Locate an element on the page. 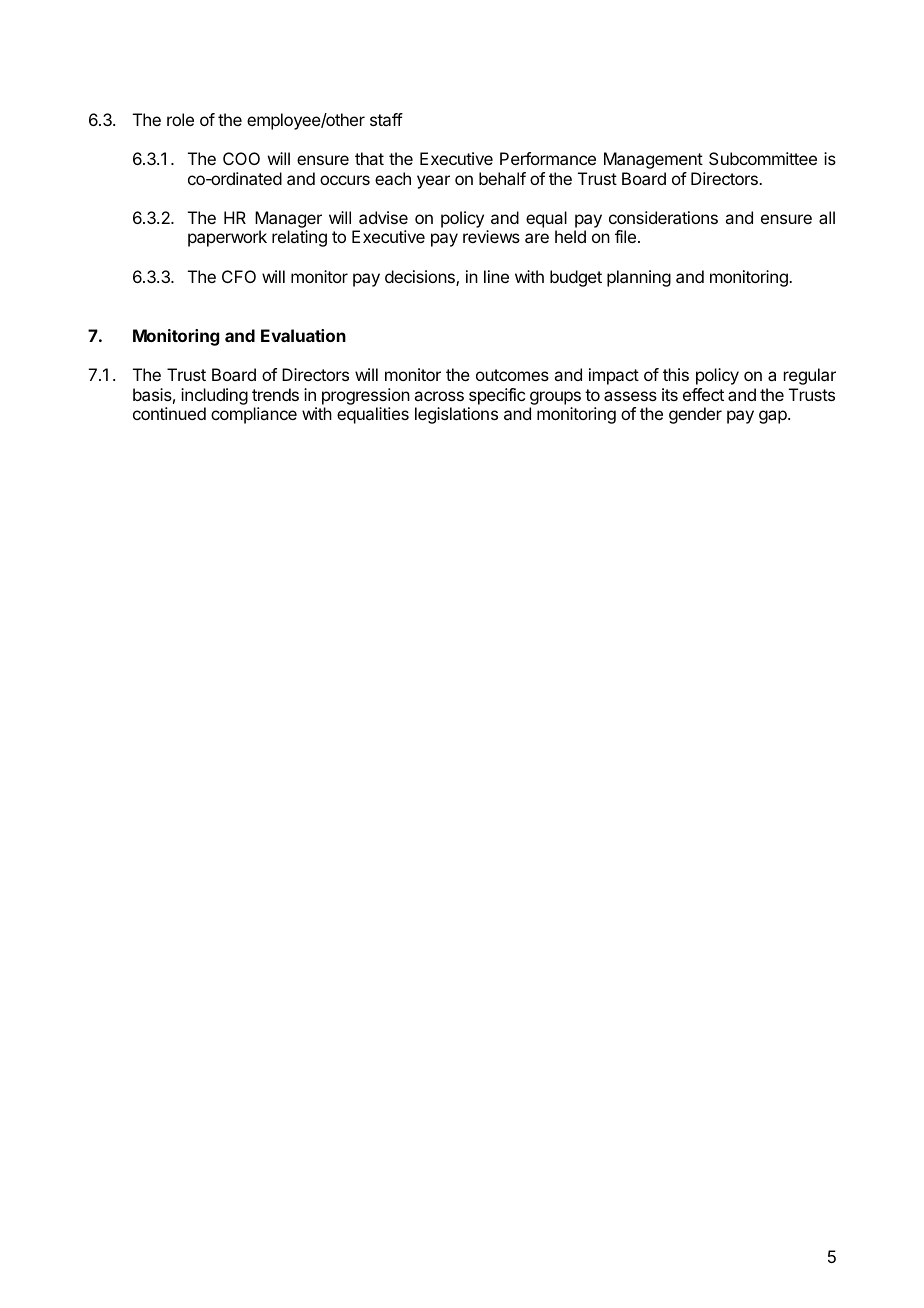 The width and height of the page is (924, 1308). role is located at coordinates (180, 119).
